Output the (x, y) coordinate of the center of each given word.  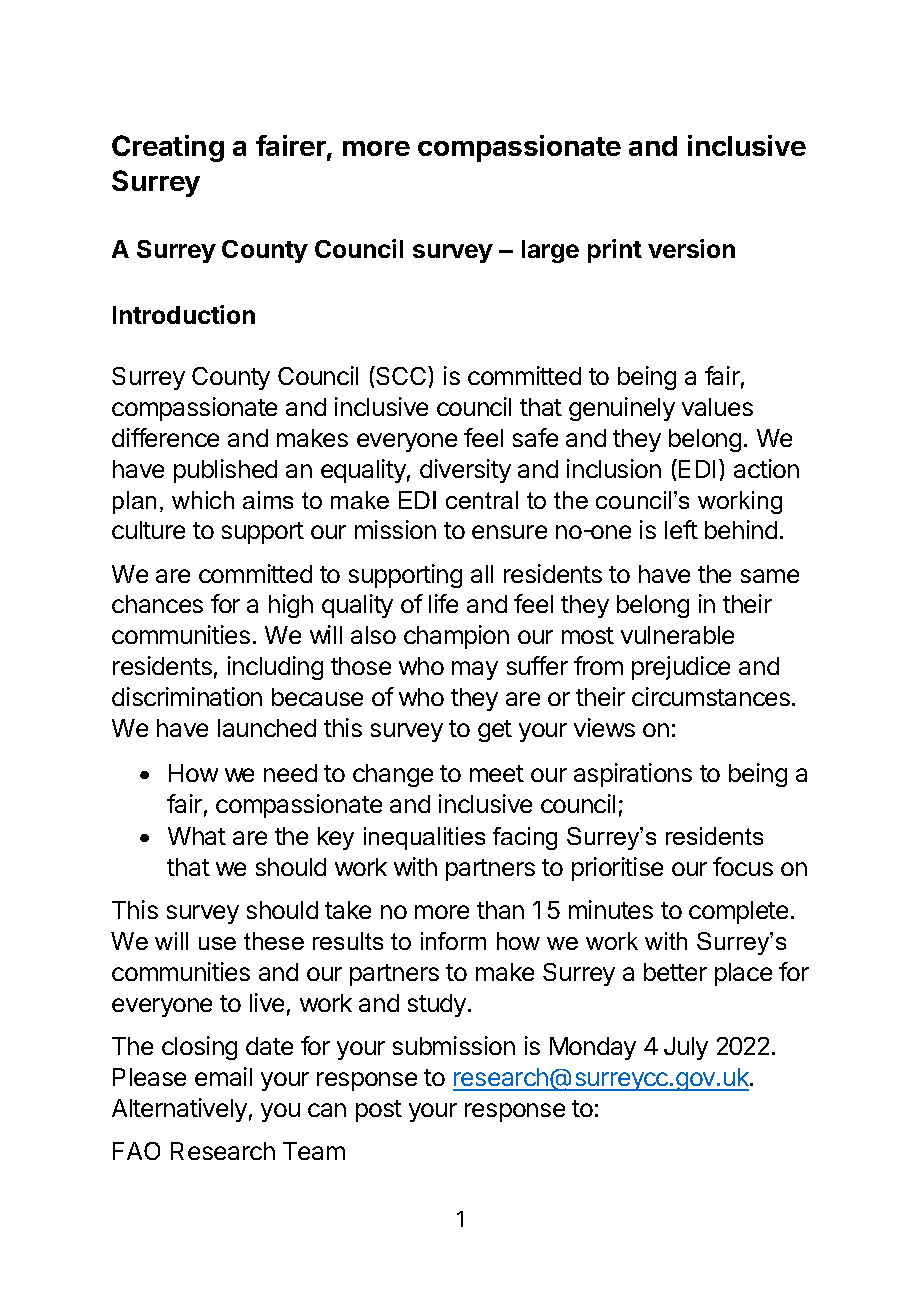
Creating (168, 148)
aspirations (633, 775)
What (197, 836)
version (691, 248)
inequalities (424, 838)
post (379, 1111)
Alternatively (179, 1110)
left (681, 529)
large (550, 251)
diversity (465, 471)
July (686, 1048)
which (203, 500)
